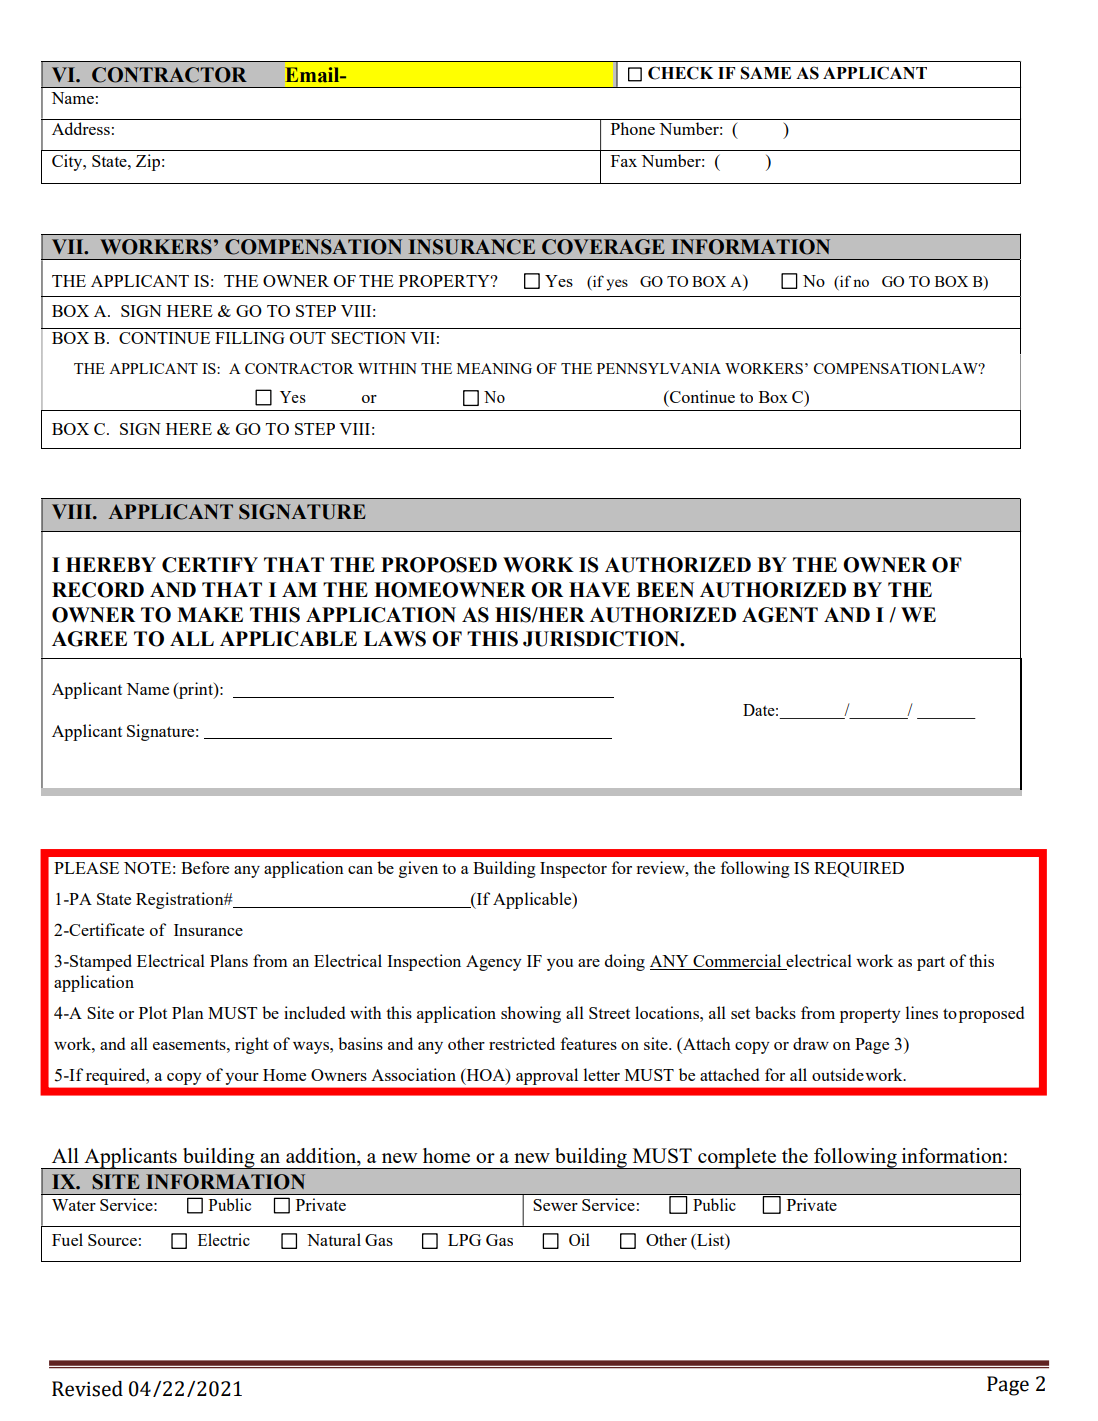  I want to click on Phone, so click(633, 128).
